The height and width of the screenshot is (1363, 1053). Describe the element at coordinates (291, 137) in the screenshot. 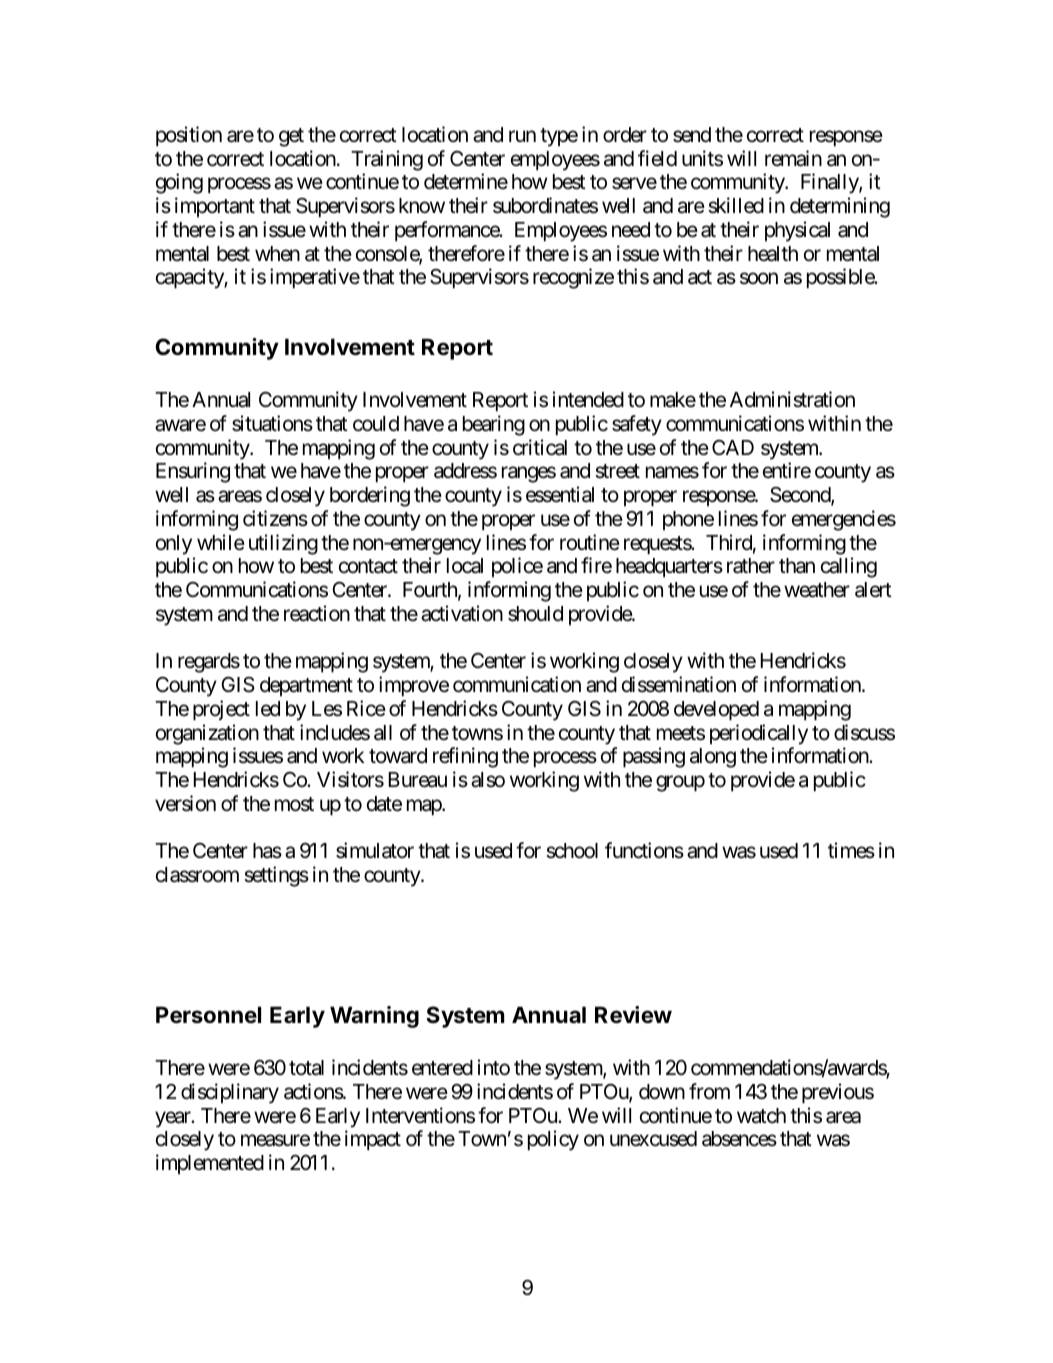

I see `get` at that location.
